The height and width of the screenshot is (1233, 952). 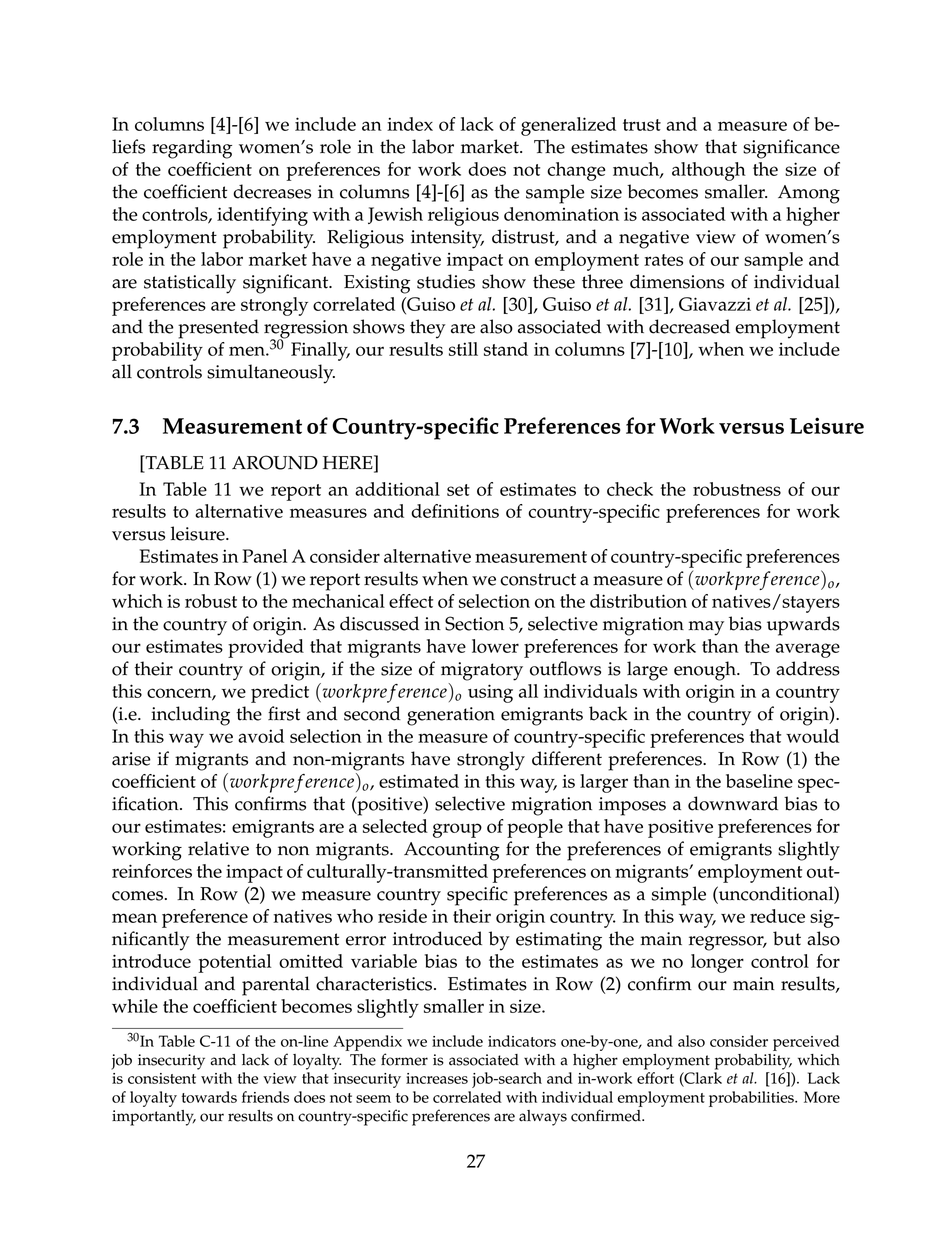 What do you see at coordinates (272, 191) in the screenshot?
I see `decreases` at bounding box center [272, 191].
